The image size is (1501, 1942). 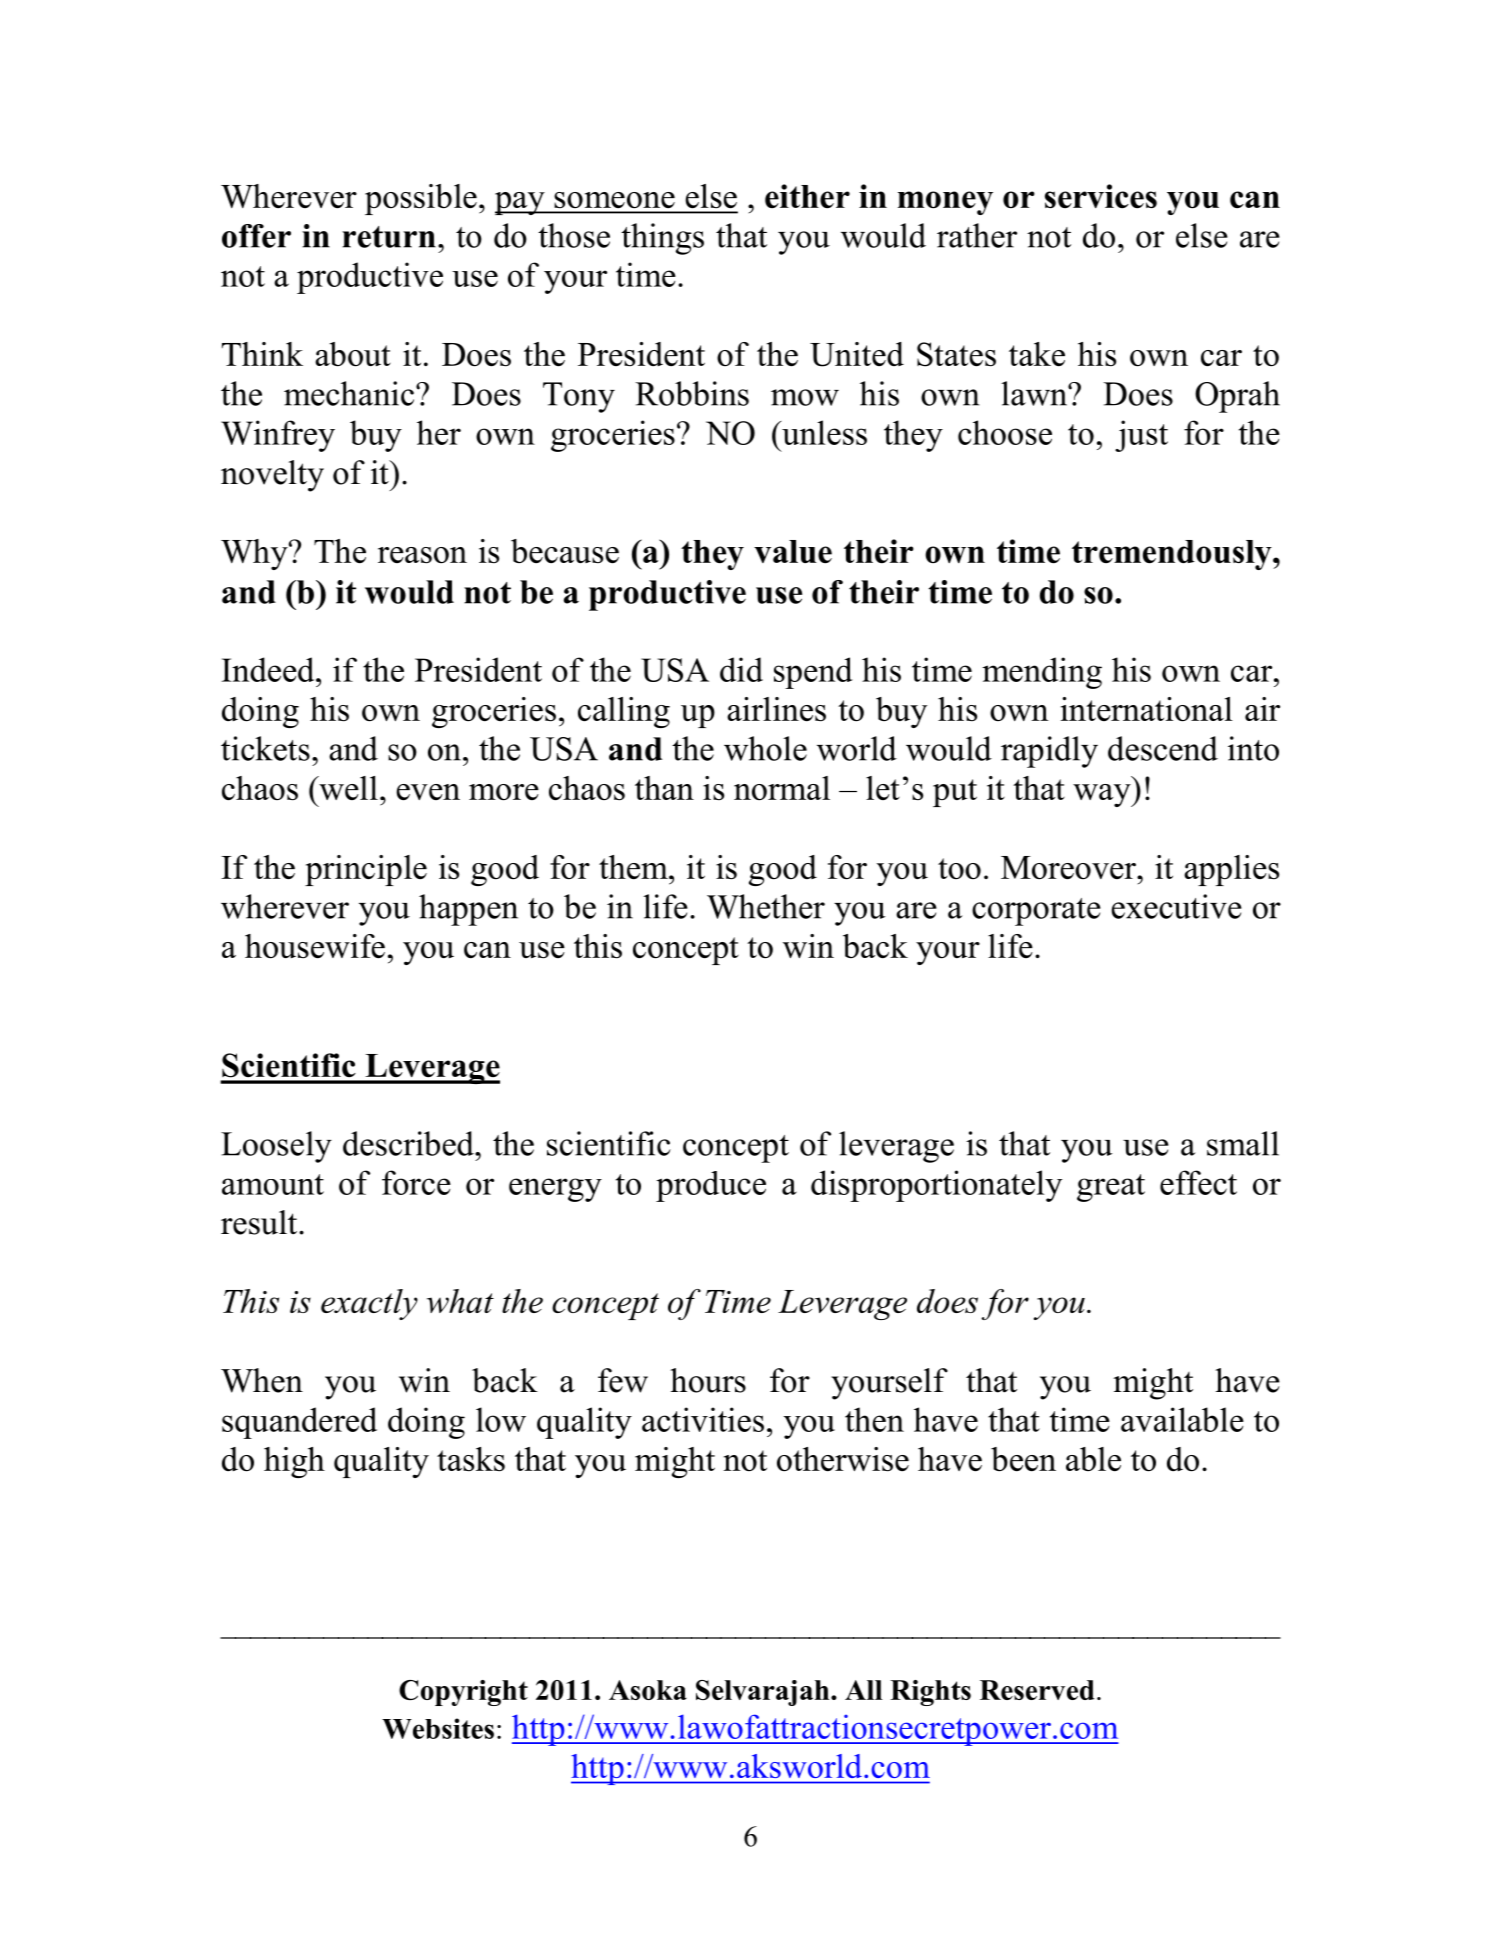 What do you see at coordinates (1111, 1188) in the screenshot?
I see `great` at bounding box center [1111, 1188].
